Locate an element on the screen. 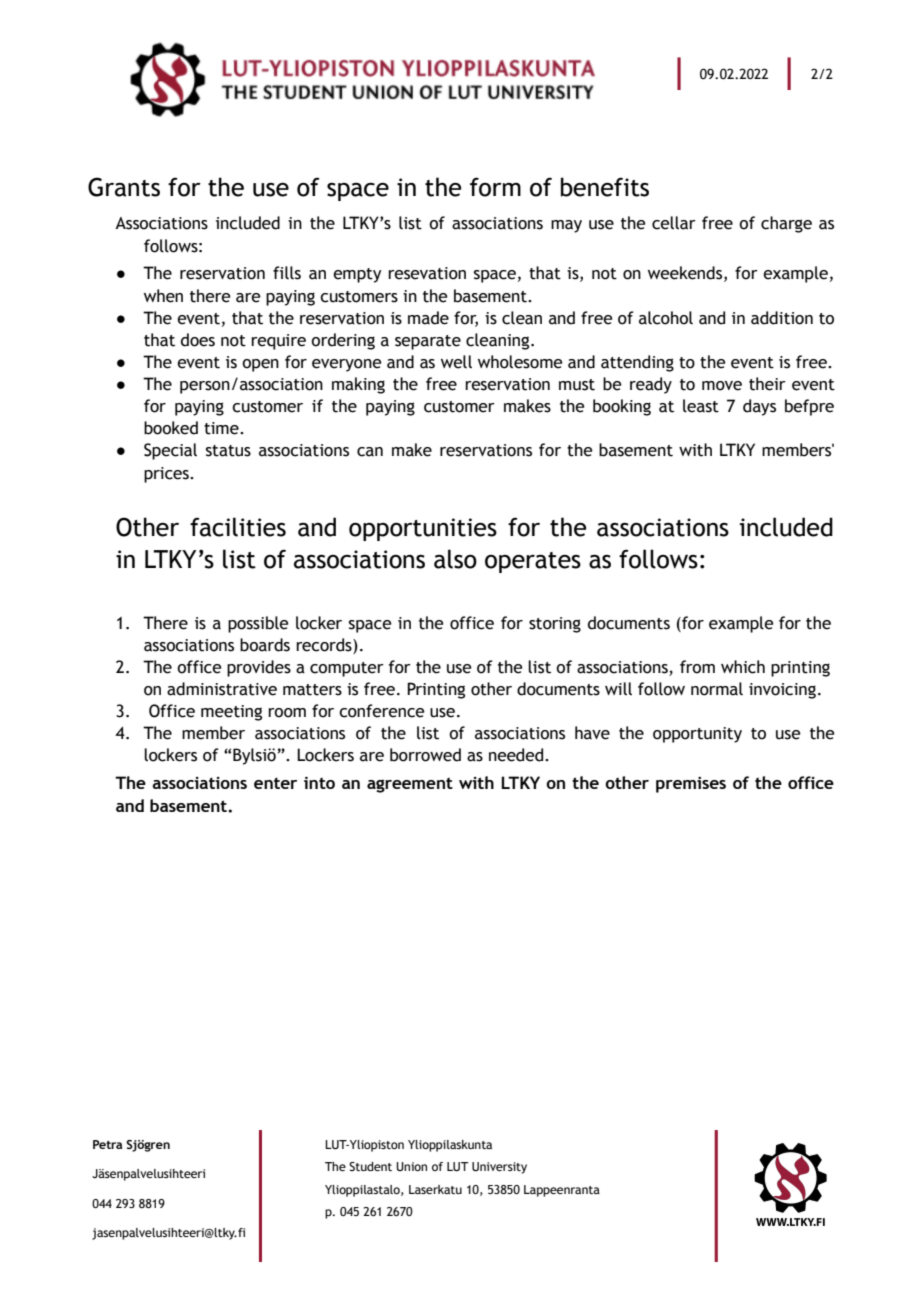  Grants is located at coordinates (124, 187).
